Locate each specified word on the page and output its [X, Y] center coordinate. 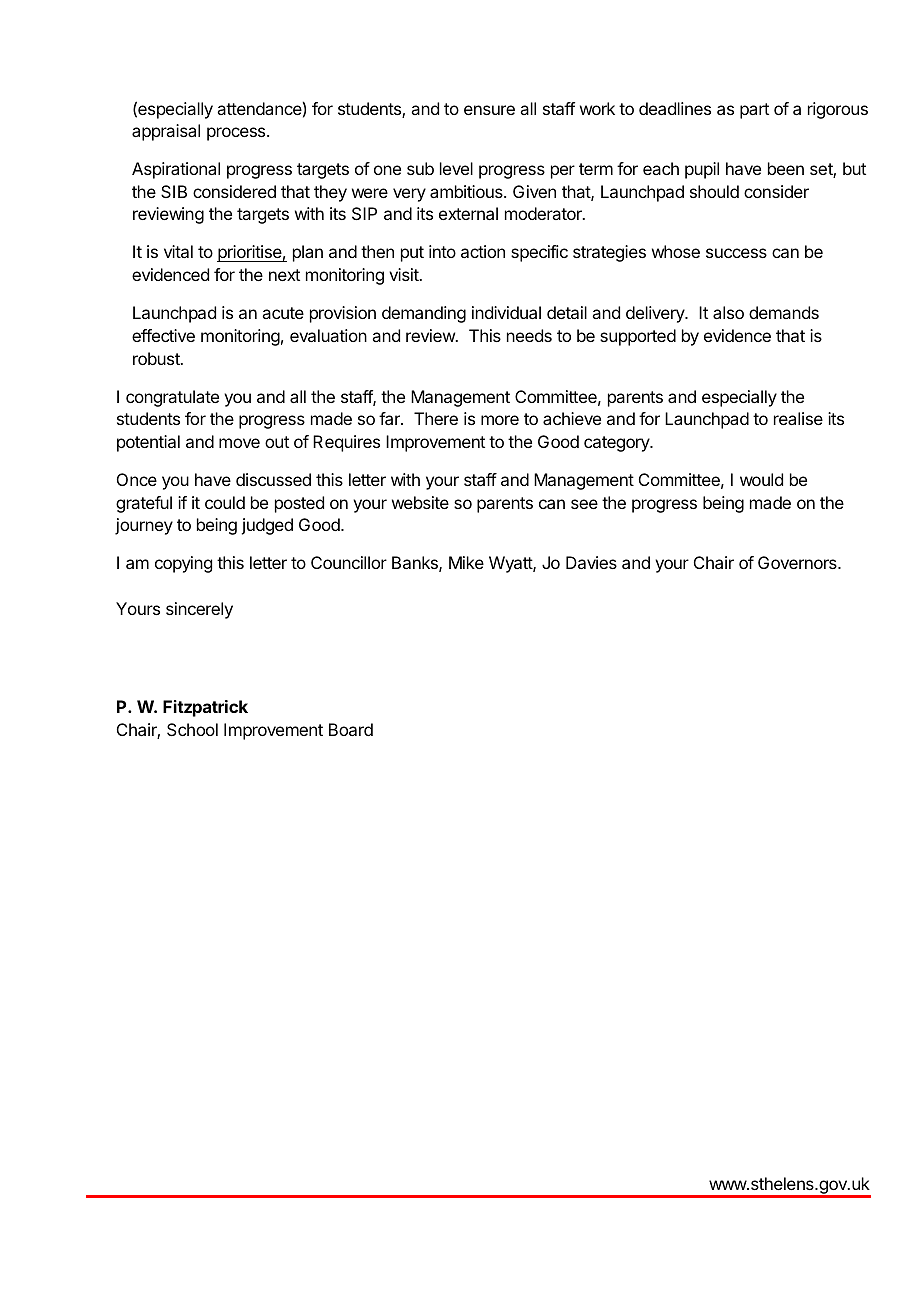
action [483, 251]
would [761, 479]
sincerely [199, 610]
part [754, 111]
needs [529, 335]
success [736, 253]
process [237, 134]
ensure [489, 110]
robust [157, 358]
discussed [273, 479]
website [420, 502]
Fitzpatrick [205, 708]
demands [784, 312]
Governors [798, 562]
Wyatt [511, 564]
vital [178, 251]
